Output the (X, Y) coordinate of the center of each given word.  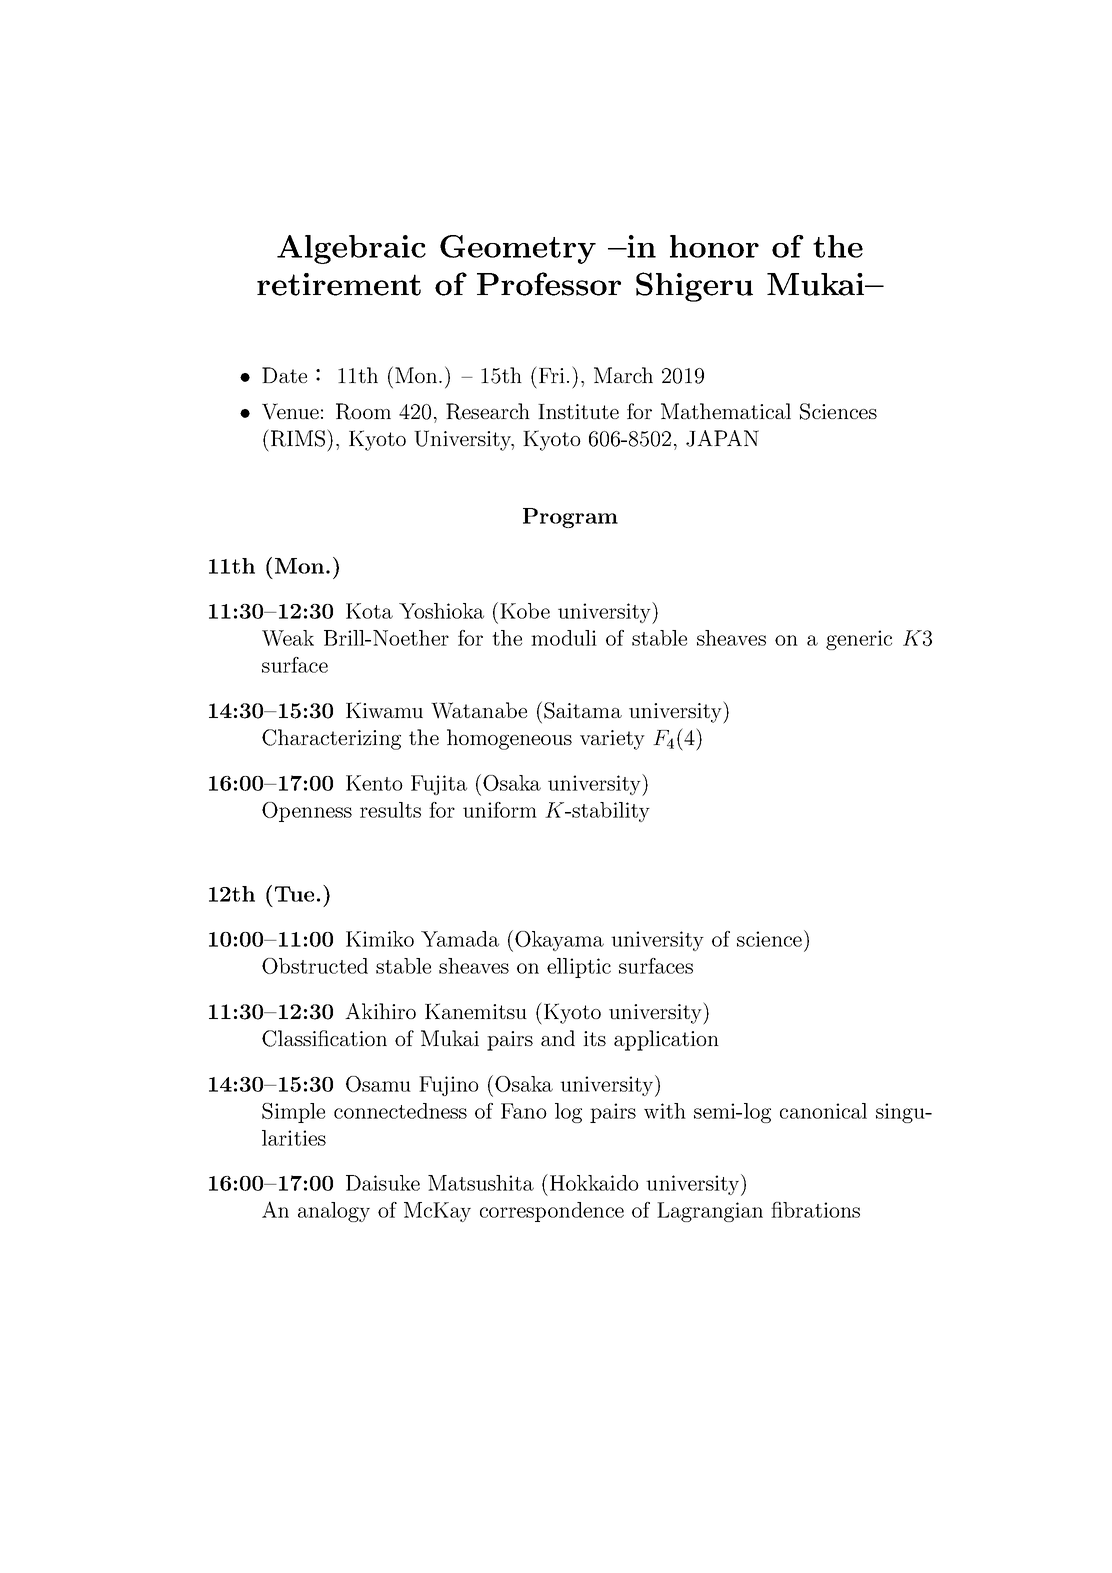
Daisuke (383, 1183)
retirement (339, 284)
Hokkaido (594, 1183)
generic (859, 640)
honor (714, 246)
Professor (549, 284)
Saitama (583, 710)
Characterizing (331, 739)
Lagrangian (710, 1212)
